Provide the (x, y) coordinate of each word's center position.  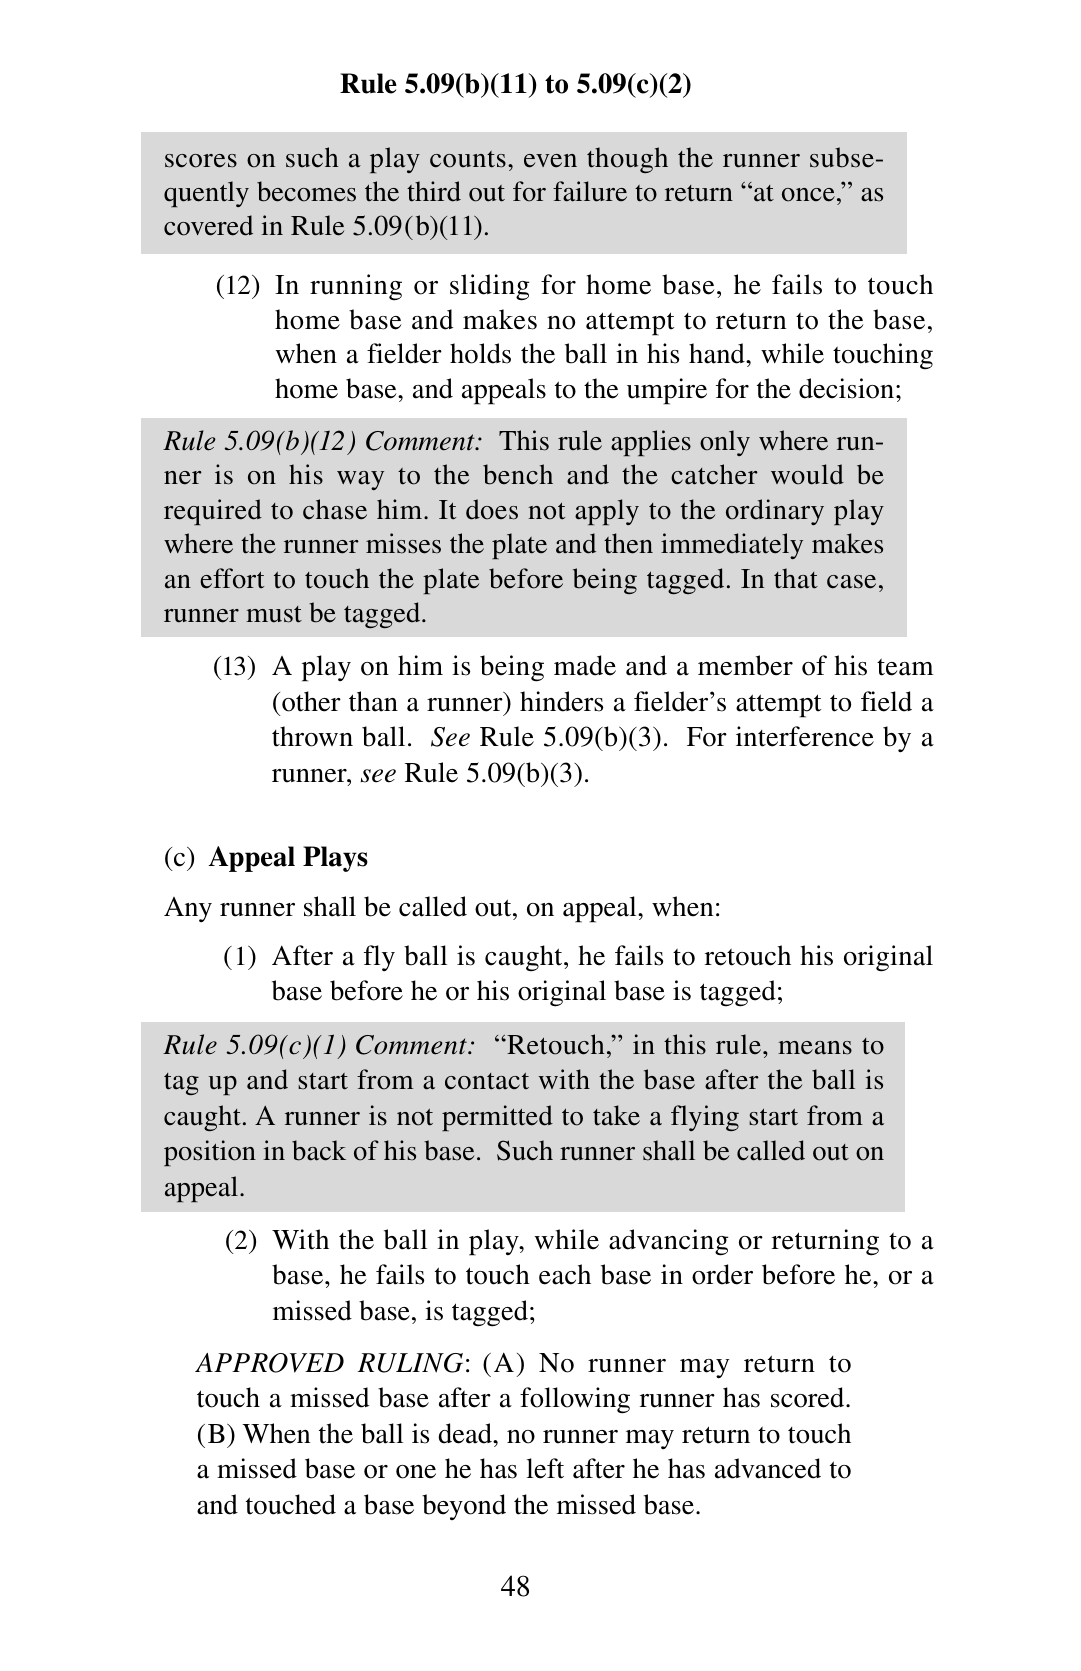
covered (208, 225)
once (808, 195)
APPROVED (269, 1363)
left (545, 1468)
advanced (768, 1468)
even (550, 161)
